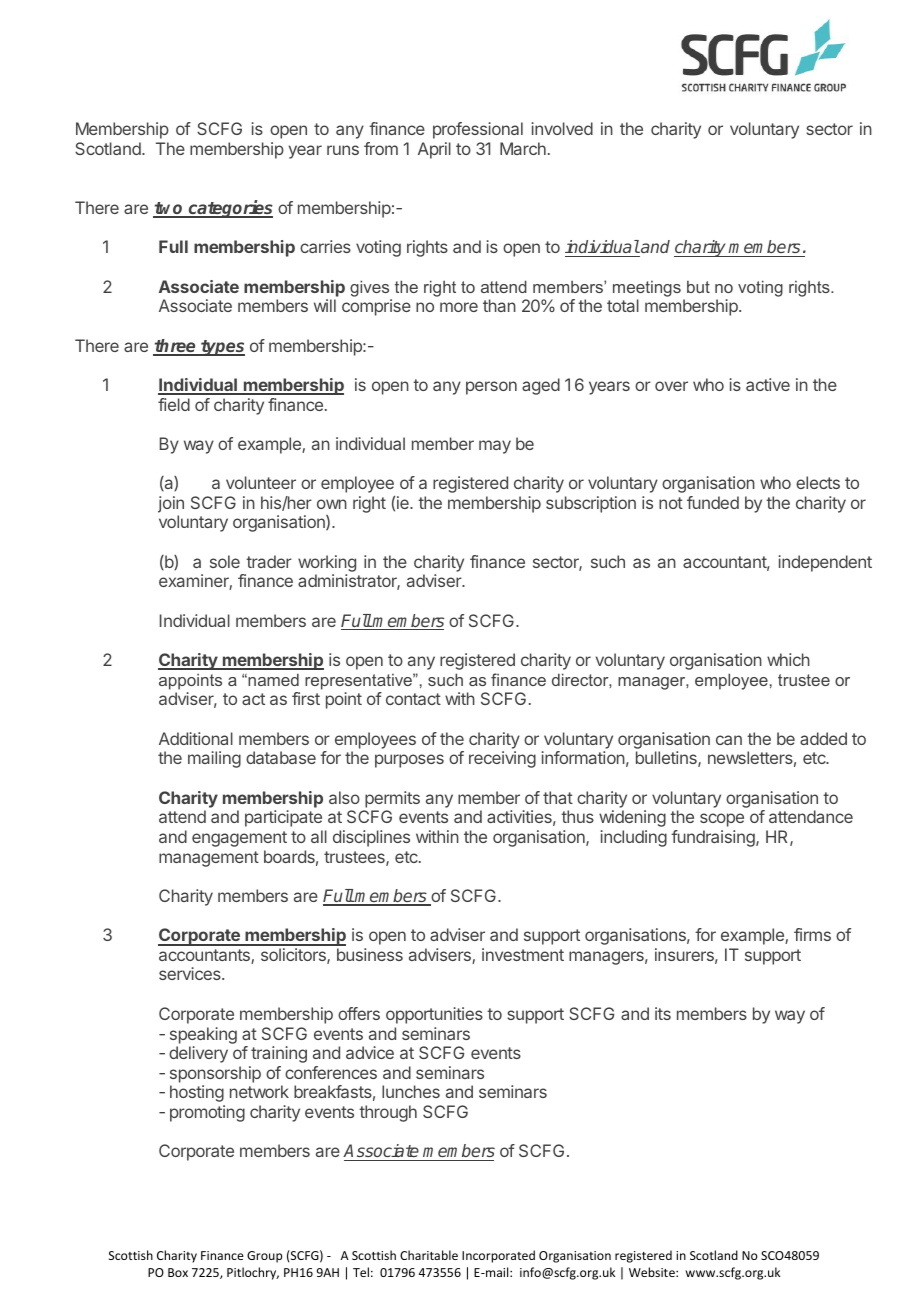 This screenshot has height=1308, width=924. What do you see at coordinates (429, 1255) in the screenshot?
I see `Charitable` at bounding box center [429, 1255].
